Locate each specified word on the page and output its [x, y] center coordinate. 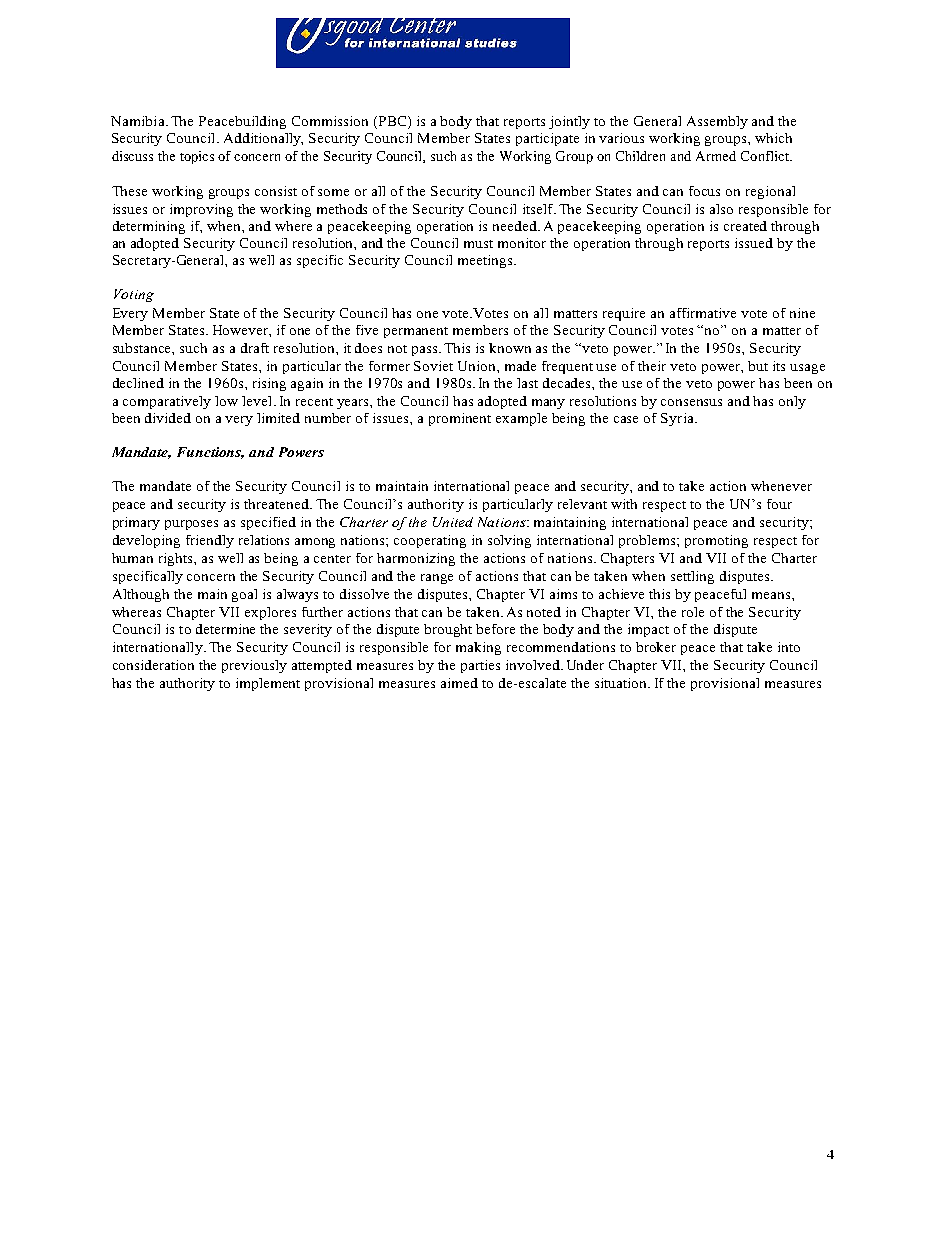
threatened [278, 504]
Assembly [717, 122]
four [779, 504]
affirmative [703, 313]
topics [197, 157]
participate [547, 139]
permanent [416, 332]
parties [480, 666]
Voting [134, 295]
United [453, 522]
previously [254, 666]
